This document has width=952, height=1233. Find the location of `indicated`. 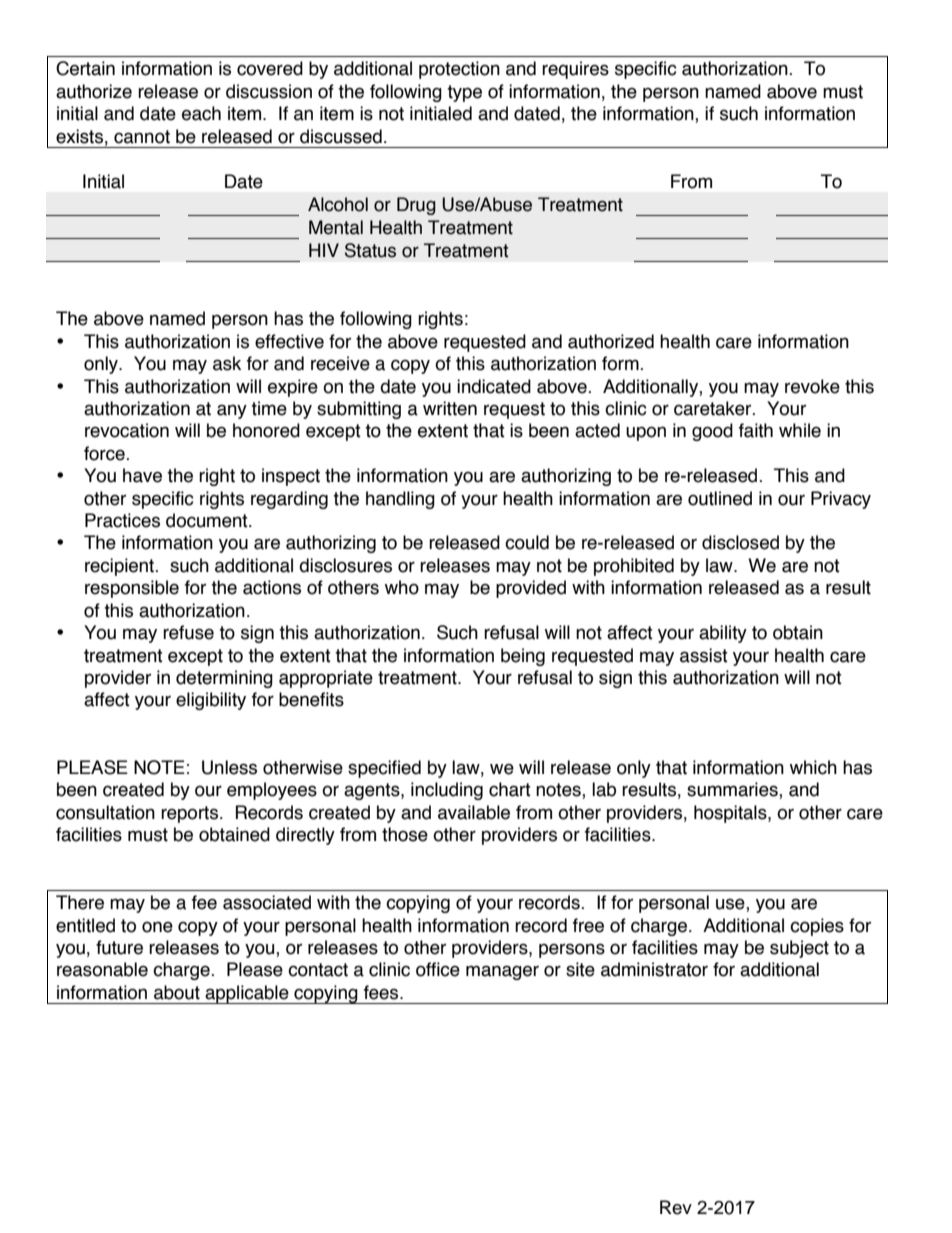

indicated is located at coordinates (494, 386).
